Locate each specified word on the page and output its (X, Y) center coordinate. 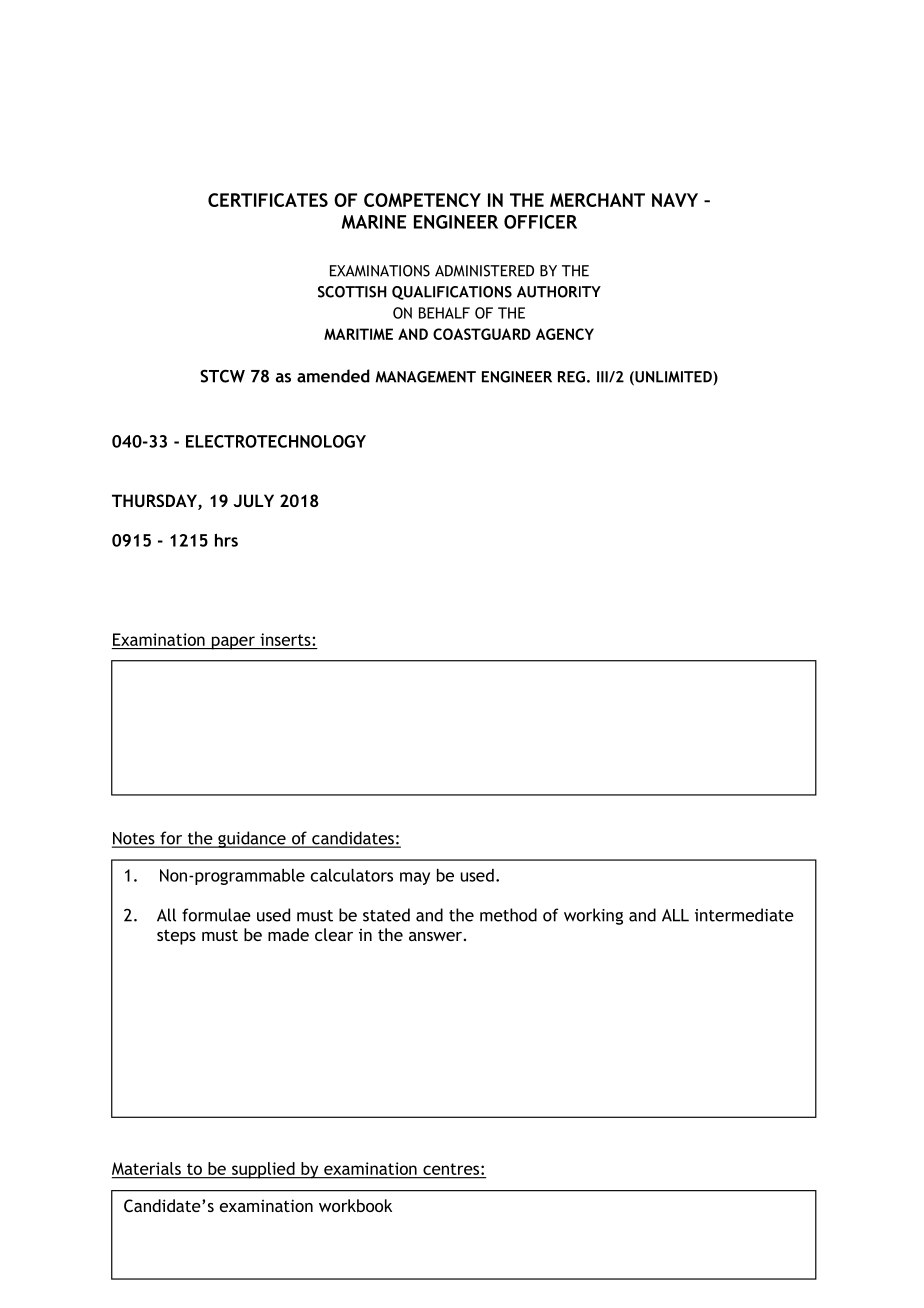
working (593, 916)
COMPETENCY (422, 200)
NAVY (675, 200)
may (415, 878)
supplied (263, 1170)
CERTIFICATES (268, 200)
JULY (253, 500)
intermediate (744, 915)
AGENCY (565, 334)
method (508, 915)
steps (176, 937)
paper (233, 643)
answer (435, 936)
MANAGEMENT (425, 377)
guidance (252, 839)
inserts (285, 639)
